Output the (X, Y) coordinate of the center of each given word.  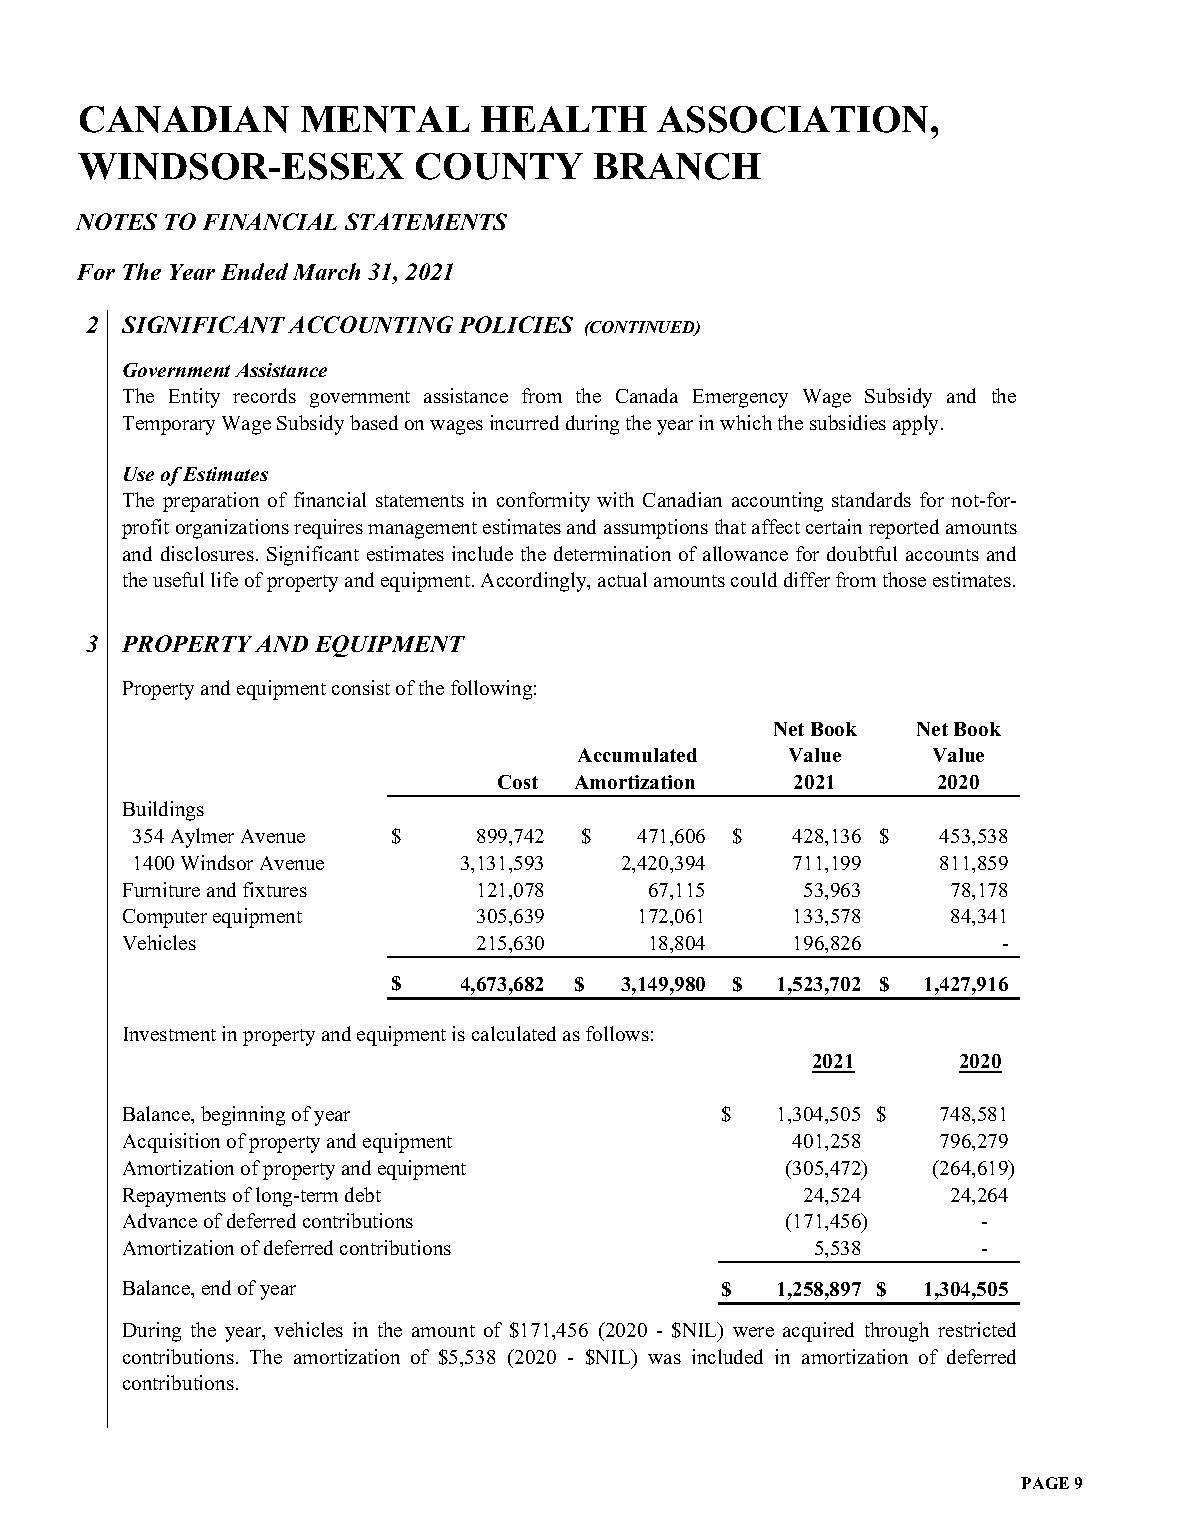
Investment (170, 1034)
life (224, 579)
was (664, 1359)
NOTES (116, 221)
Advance (160, 1220)
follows (617, 1033)
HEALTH (564, 119)
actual (622, 579)
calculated (514, 1033)
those (904, 579)
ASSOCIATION (794, 119)
